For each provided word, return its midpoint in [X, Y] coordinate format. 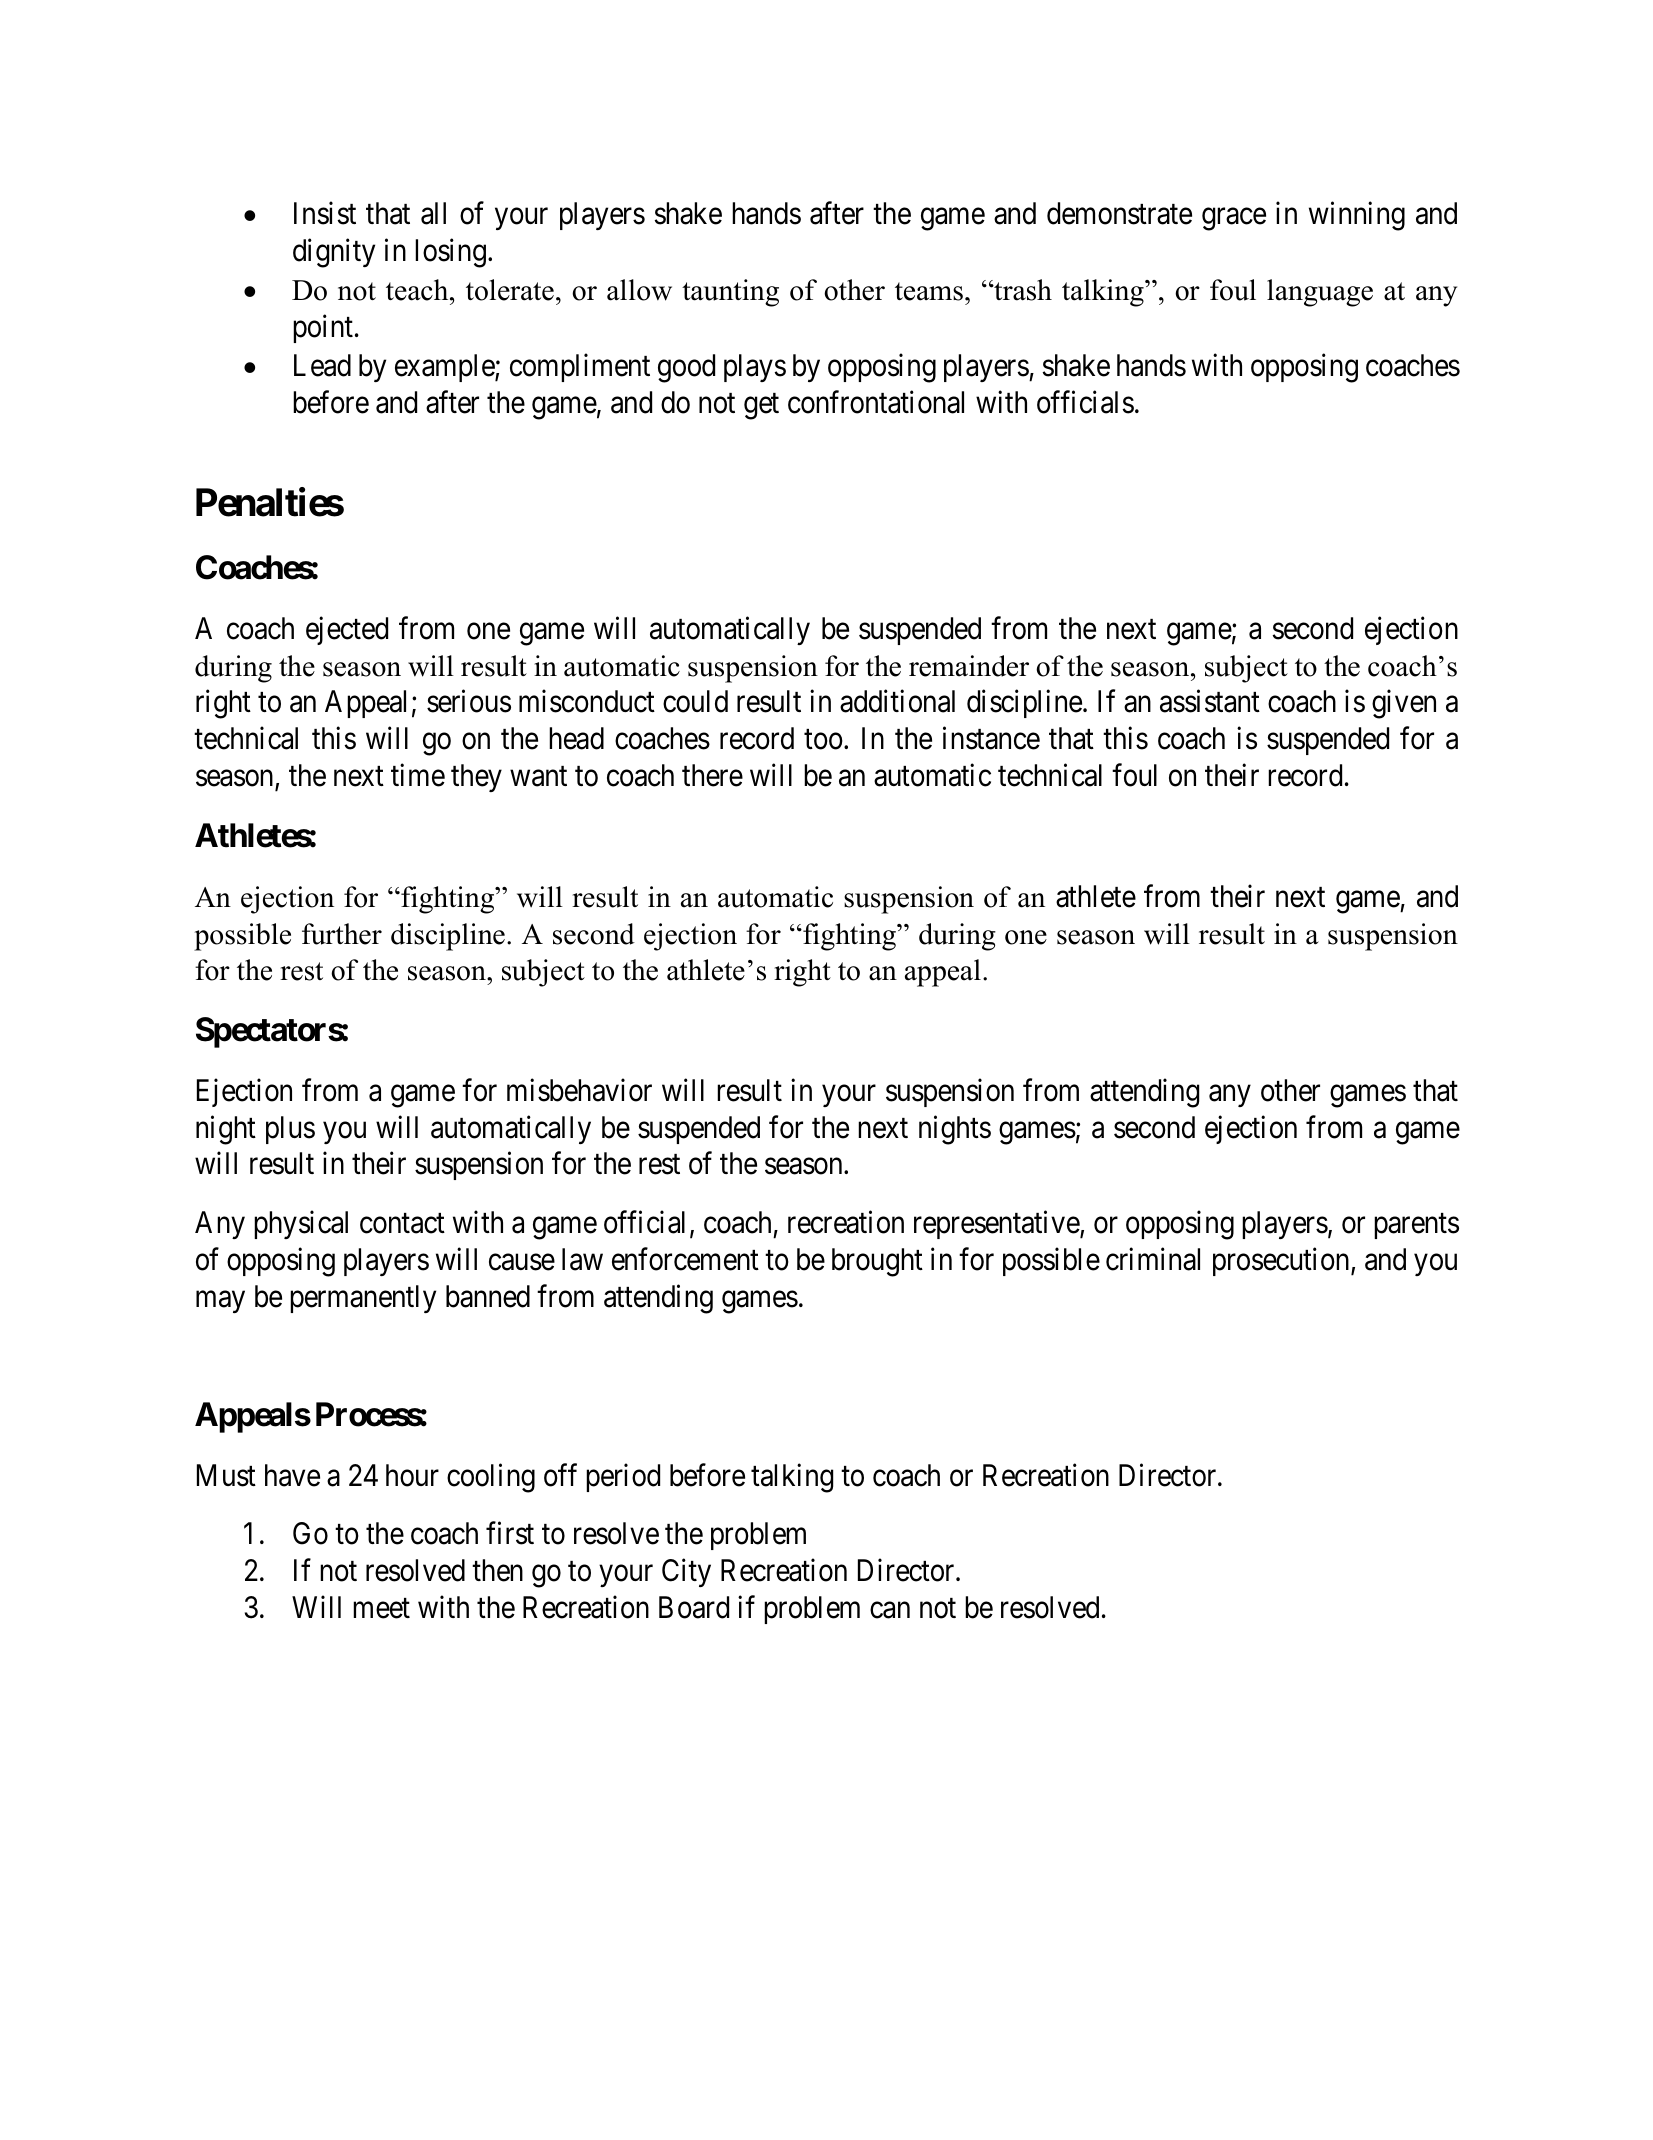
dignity [334, 253]
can [890, 1610]
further [342, 934]
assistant [1210, 701]
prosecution [1282, 1261]
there [712, 775]
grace [1234, 219]
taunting [730, 293]
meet [381, 1609]
